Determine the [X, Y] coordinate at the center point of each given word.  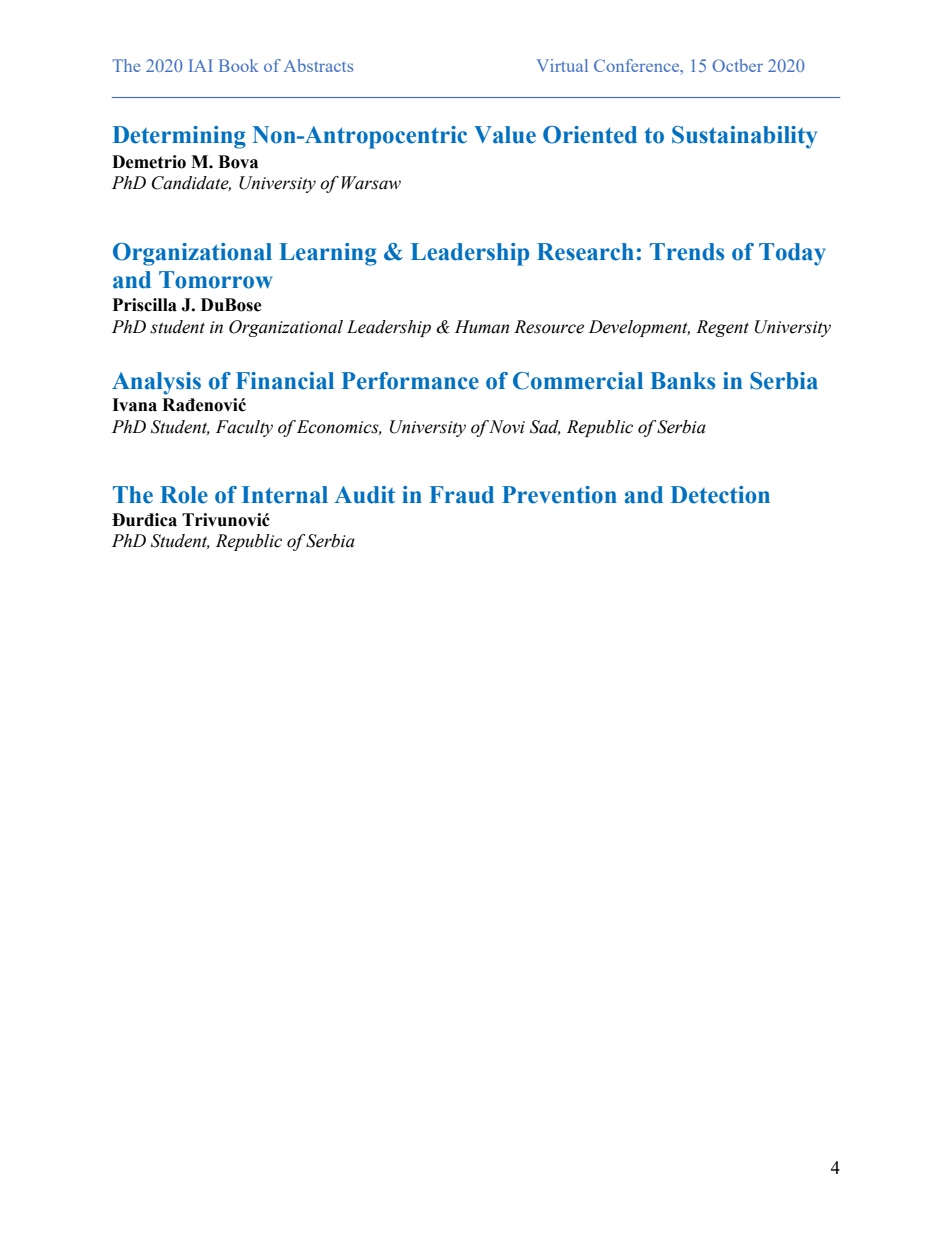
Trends [687, 252]
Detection [720, 495]
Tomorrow [215, 280]
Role [184, 495]
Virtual [562, 65]
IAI [201, 65]
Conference [638, 65]
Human [482, 327]
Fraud [461, 495]
